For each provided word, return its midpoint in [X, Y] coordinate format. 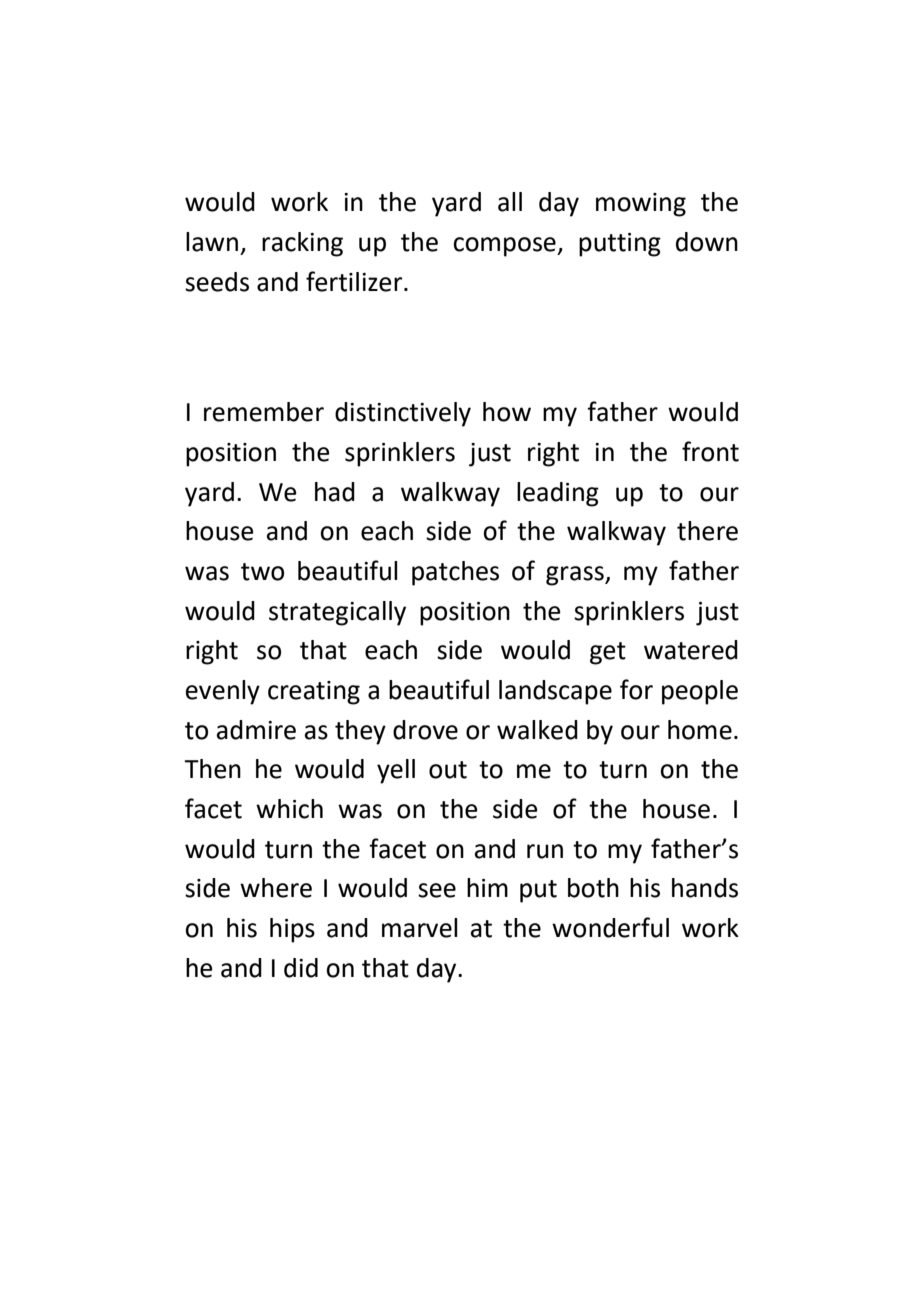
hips [292, 930]
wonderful [610, 927]
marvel [420, 928]
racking [302, 244]
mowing [641, 205]
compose [505, 247]
